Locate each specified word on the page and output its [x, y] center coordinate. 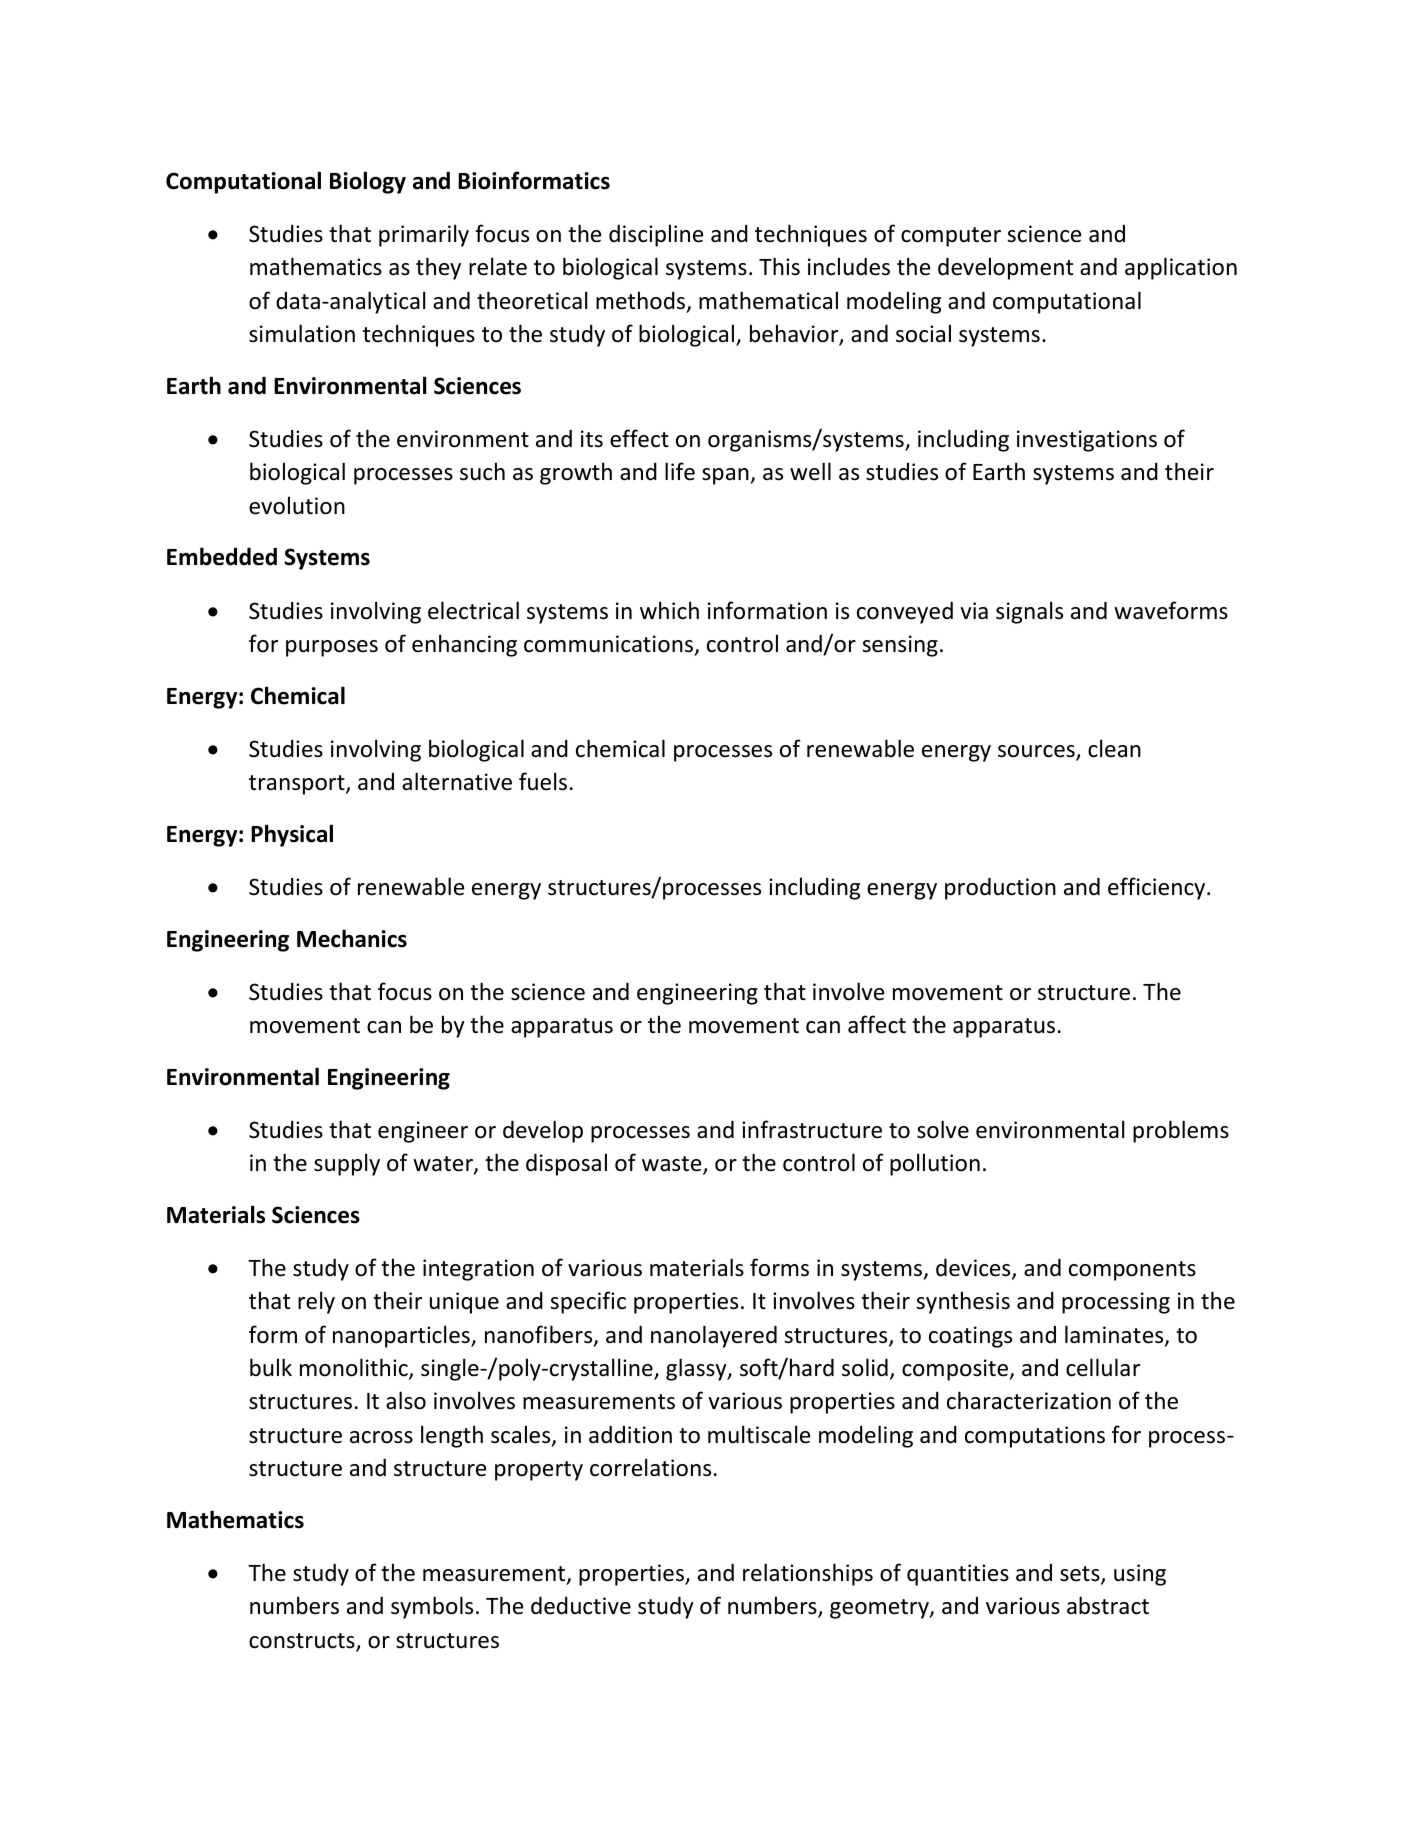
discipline [656, 235]
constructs [303, 1642]
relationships [808, 1574]
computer [951, 237]
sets [1081, 1575]
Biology [368, 182]
